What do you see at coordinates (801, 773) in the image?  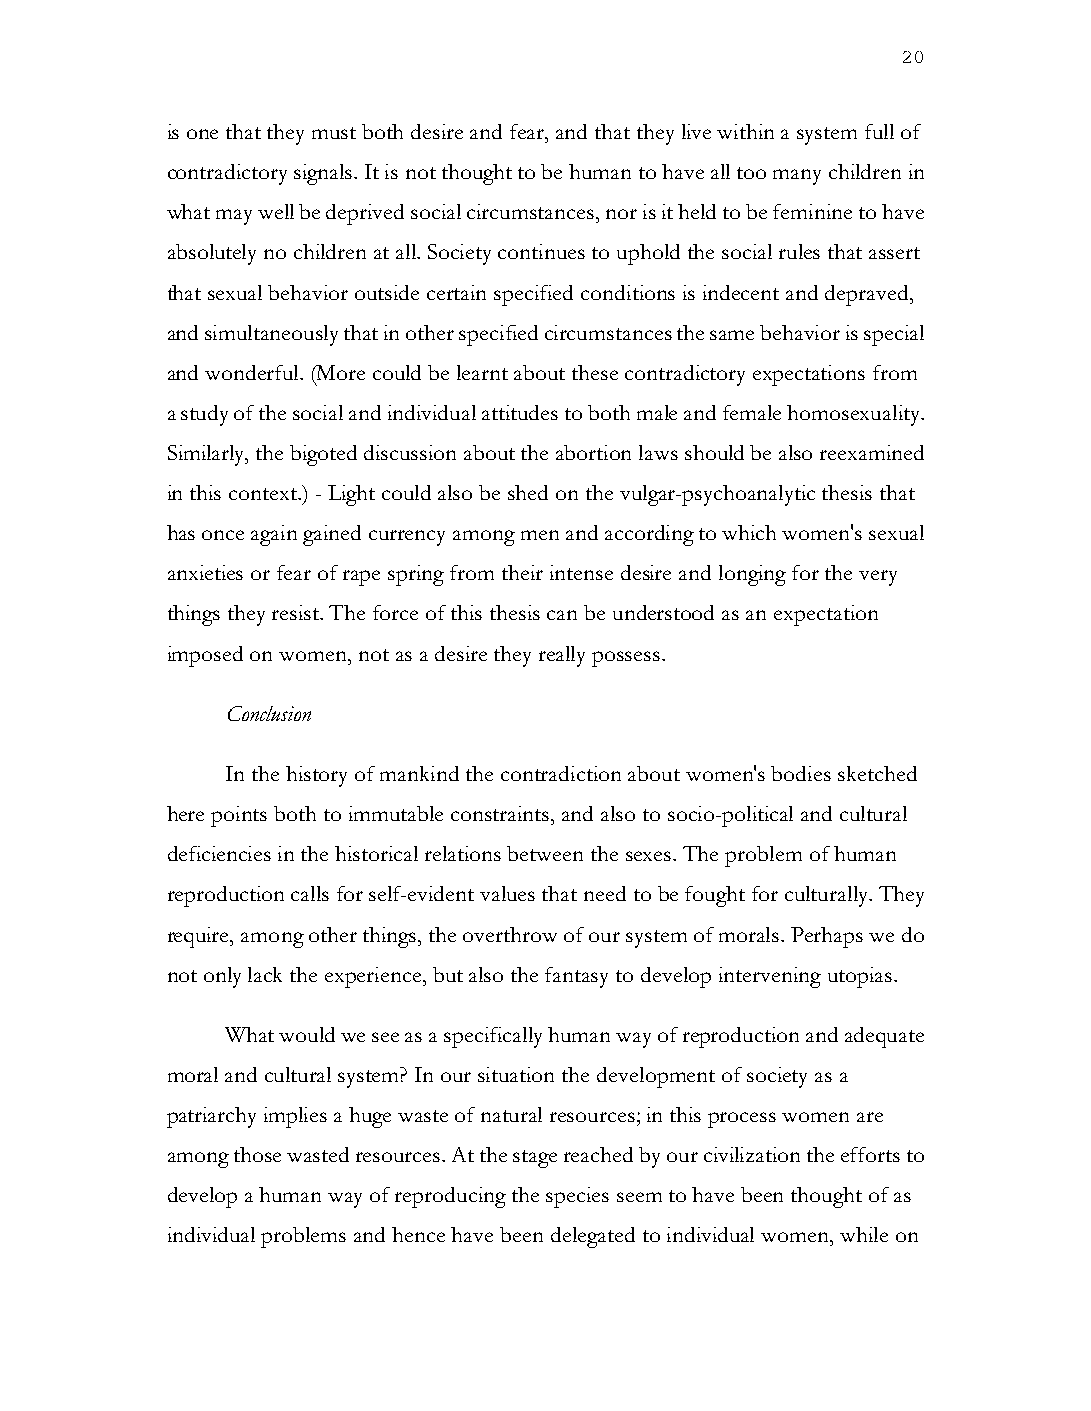 I see `bodies` at bounding box center [801, 773].
